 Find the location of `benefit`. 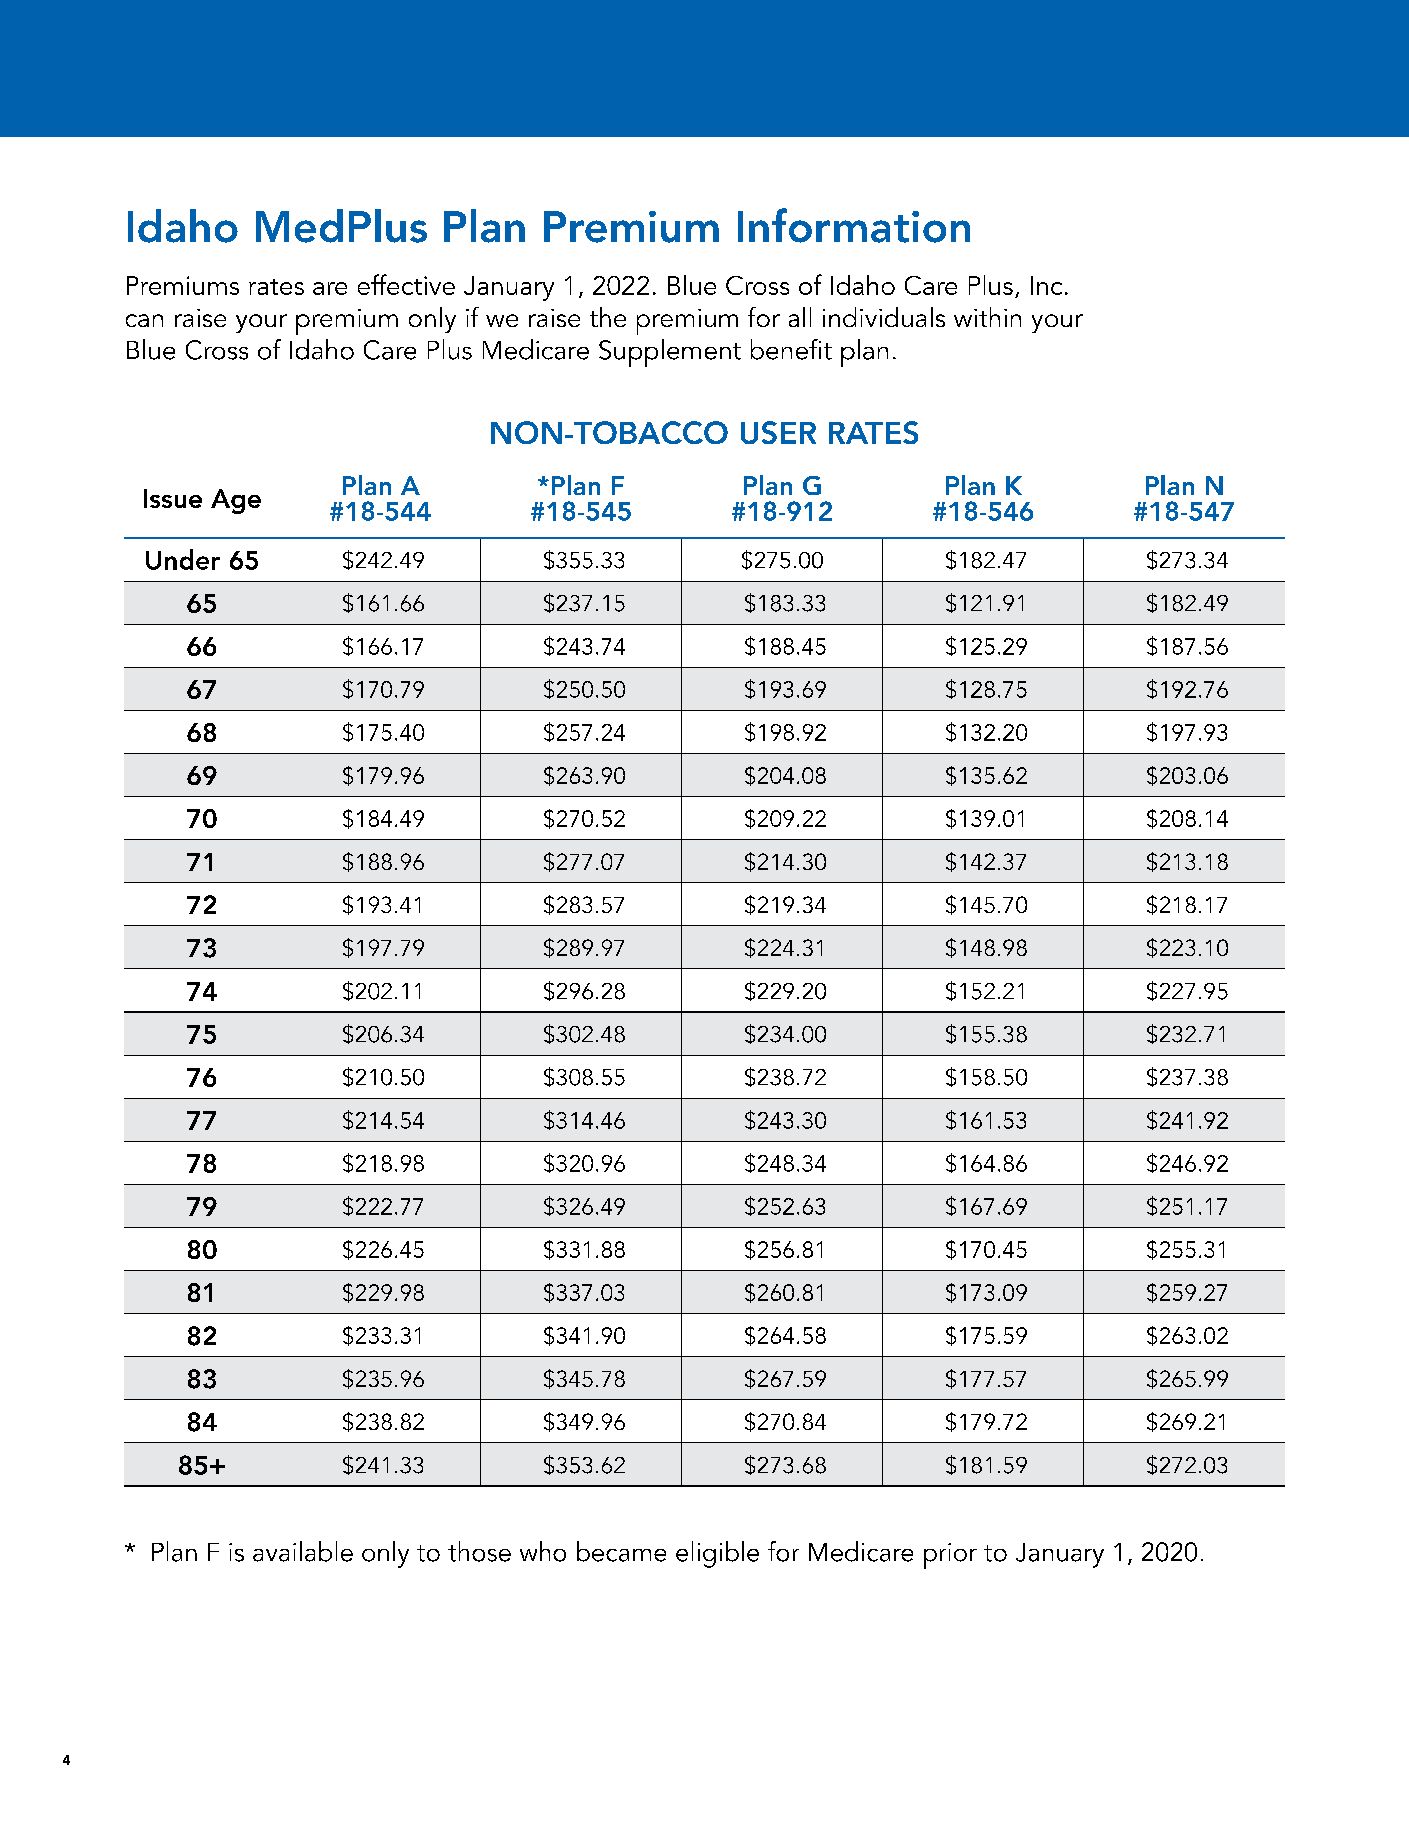

benefit is located at coordinates (791, 349).
